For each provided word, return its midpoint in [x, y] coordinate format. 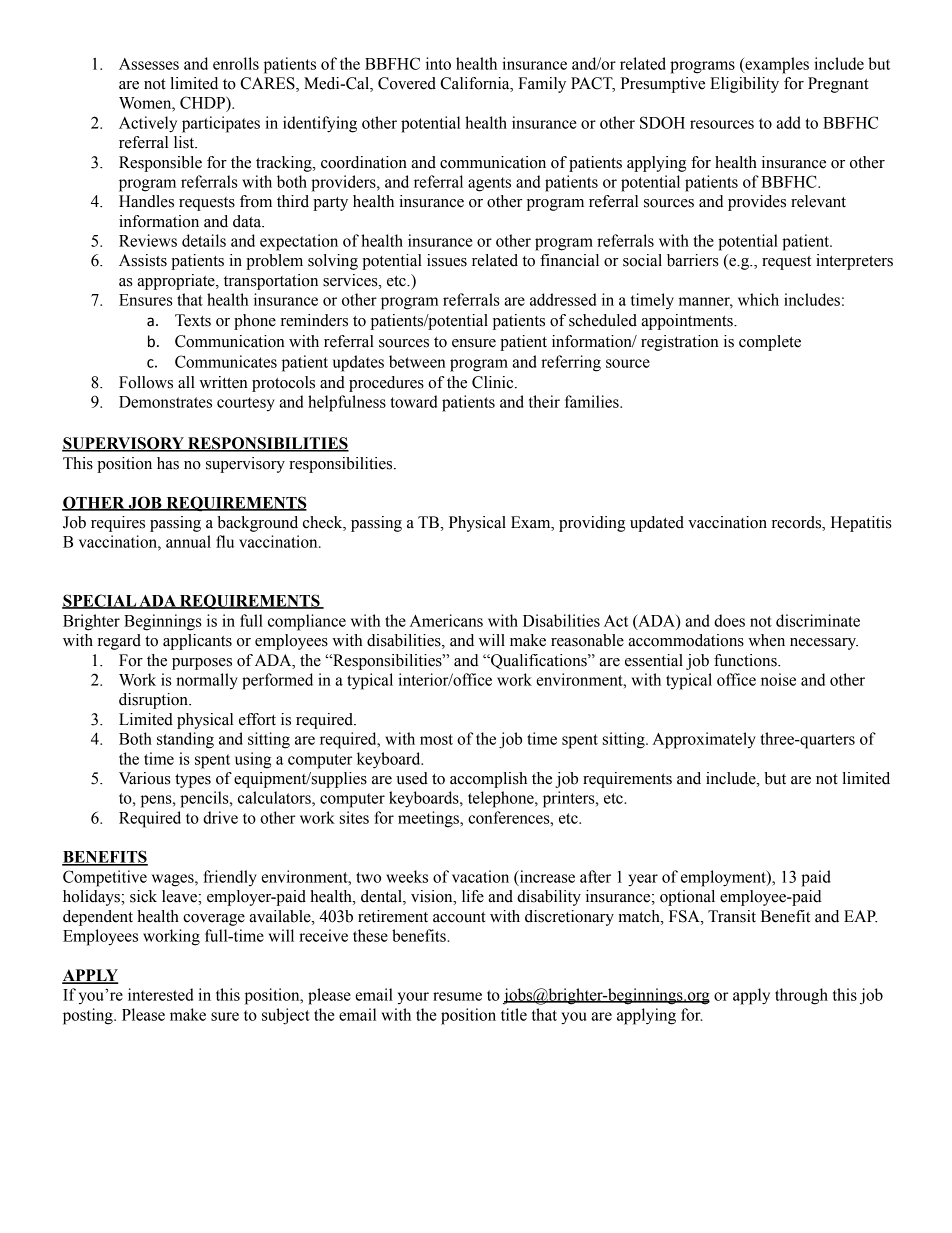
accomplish [488, 780]
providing [592, 524]
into [438, 63]
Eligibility [744, 85]
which [758, 299]
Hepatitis [861, 524]
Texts [193, 320]
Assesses [149, 64]
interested [160, 994]
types [193, 781]
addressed [563, 299]
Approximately [704, 740]
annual [188, 541]
